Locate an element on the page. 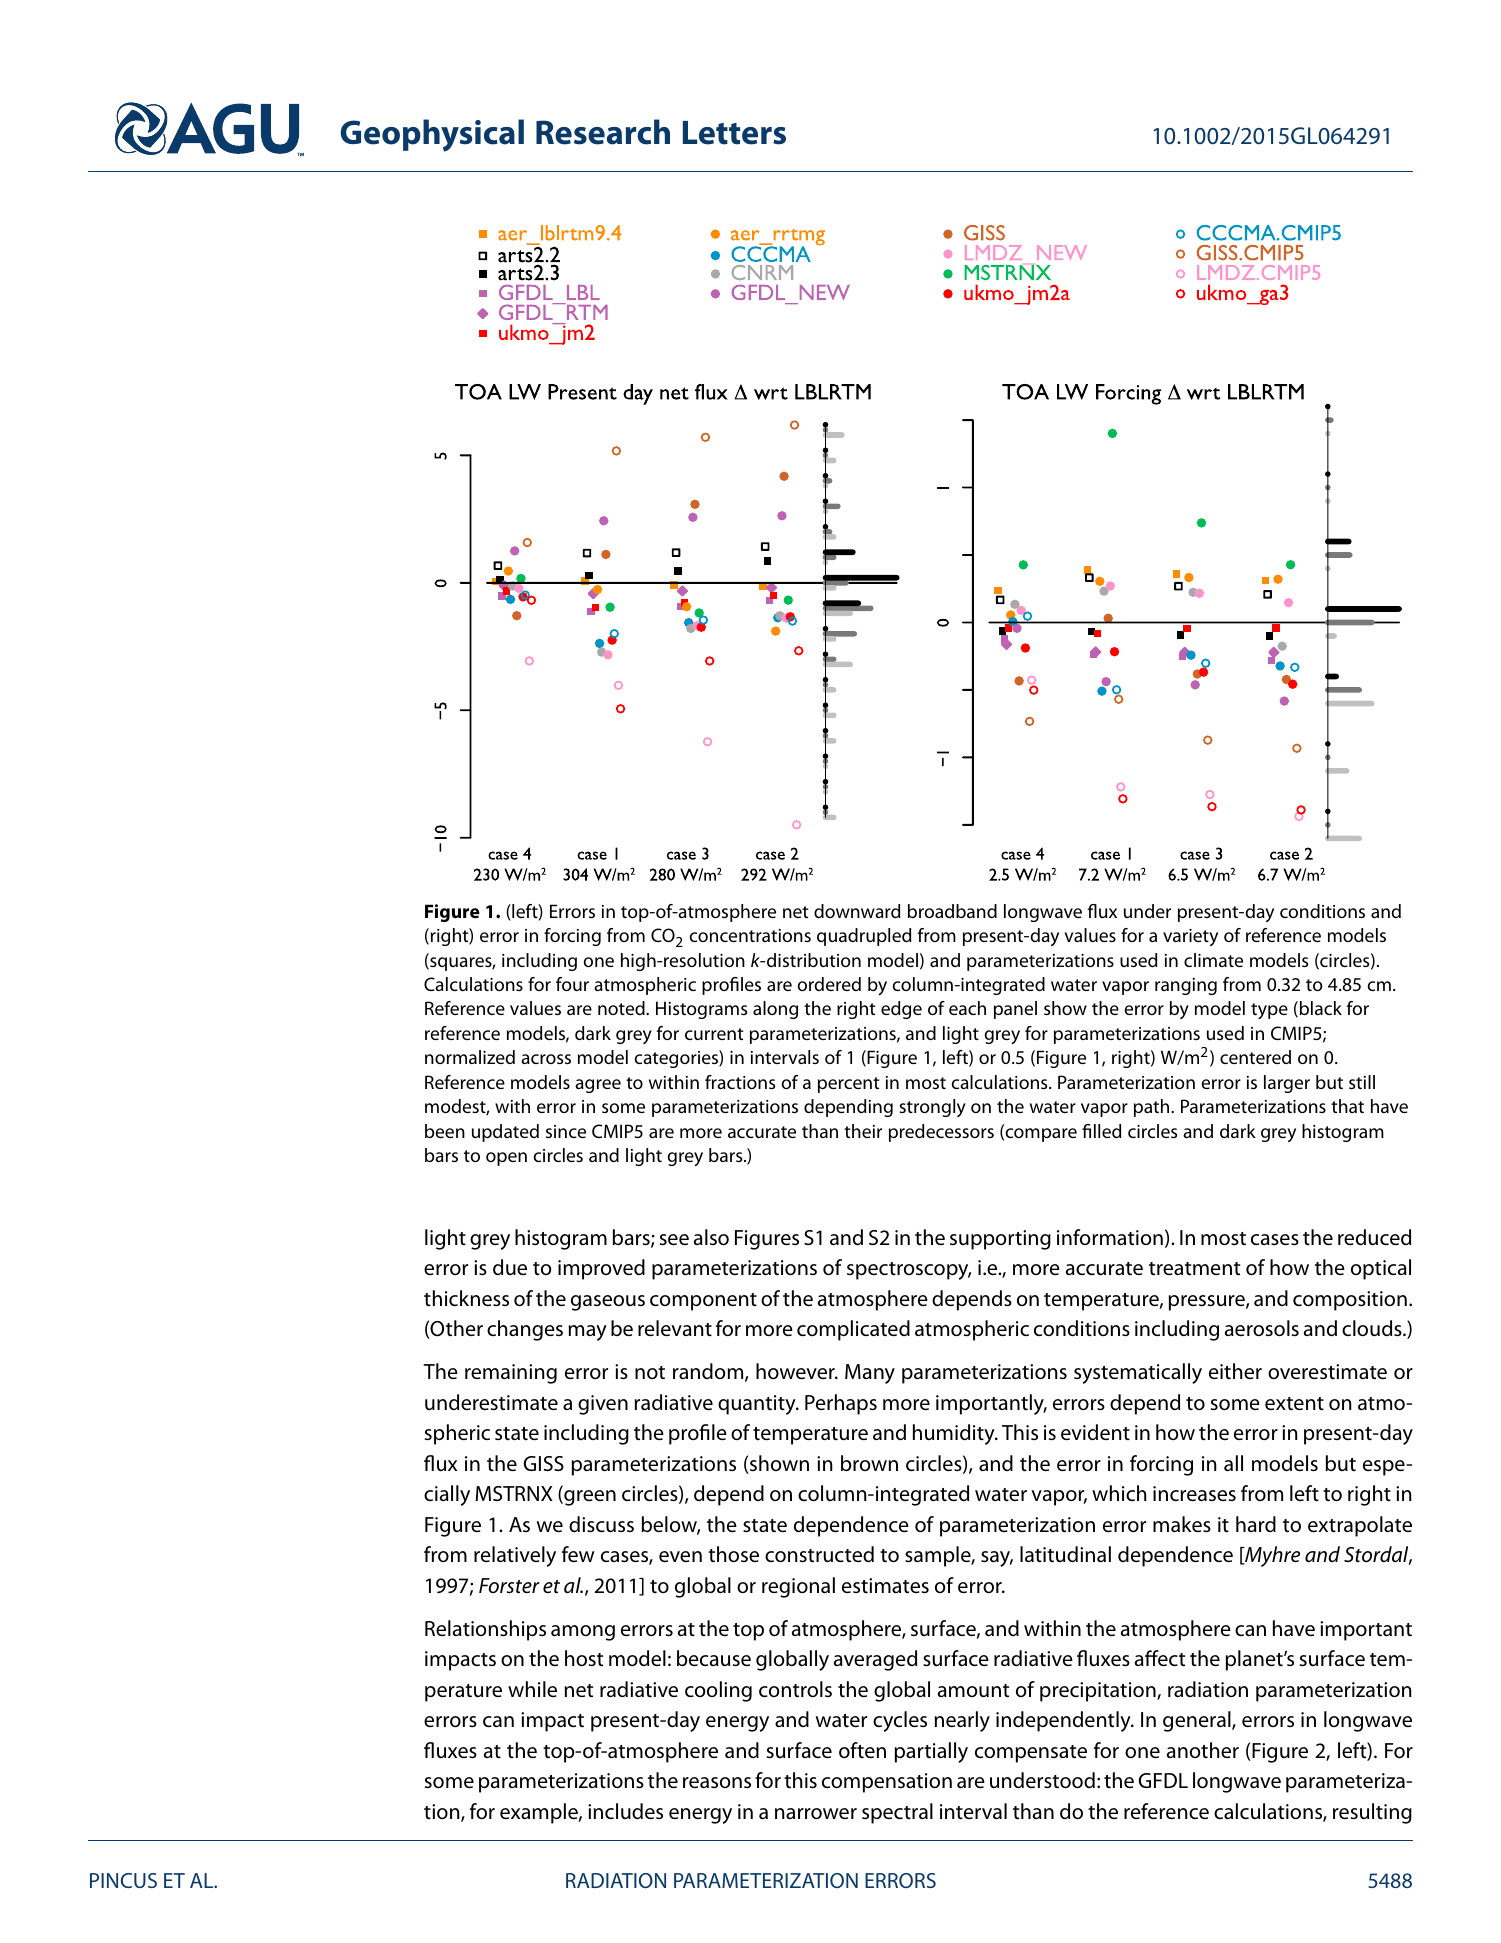 Image resolution: width=1501 pixels, height=1943 pixels. Research is located at coordinates (603, 132).
